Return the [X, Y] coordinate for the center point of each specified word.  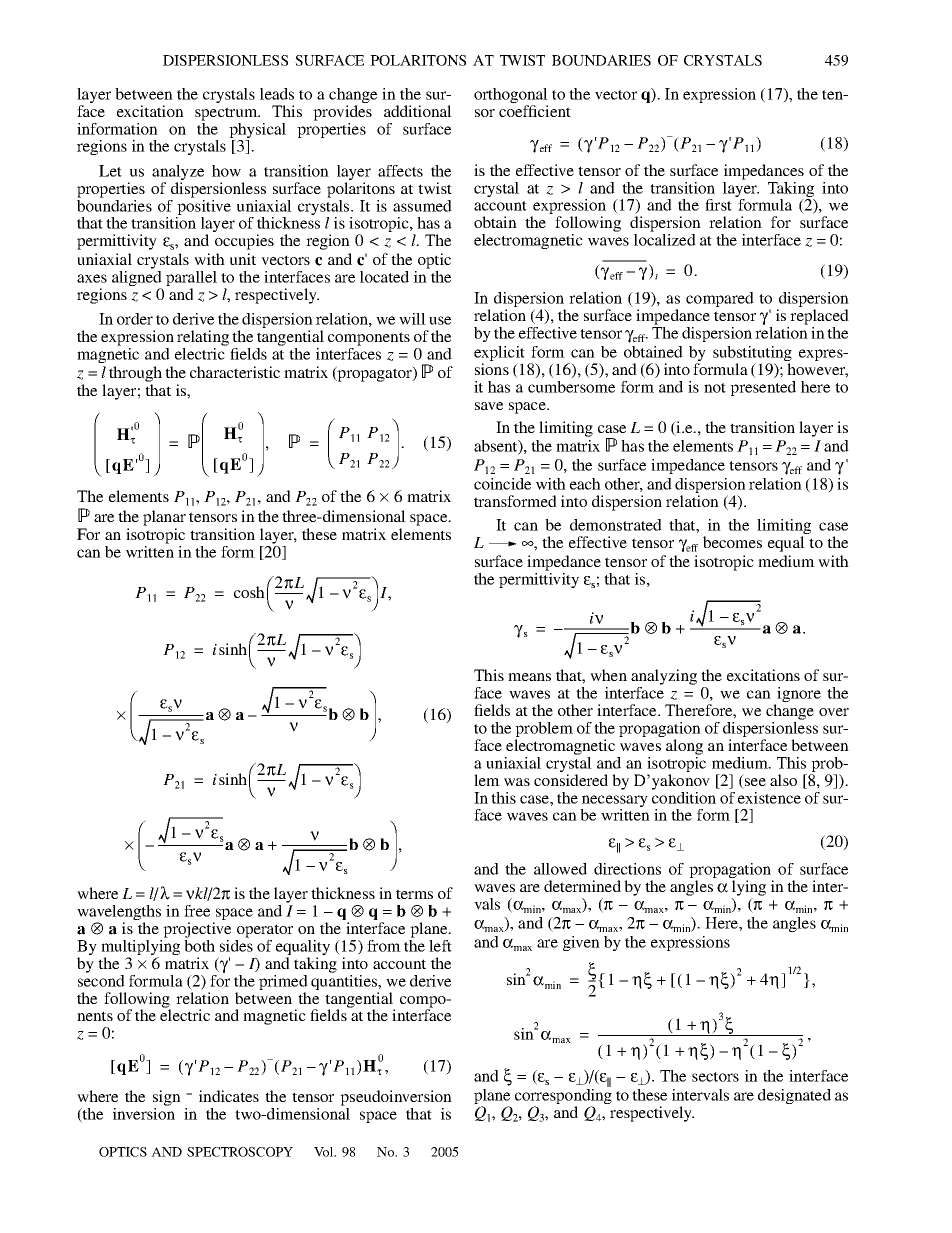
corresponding [563, 1096]
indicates [229, 1096]
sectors [715, 1077]
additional [418, 111]
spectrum [227, 114]
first [718, 205]
